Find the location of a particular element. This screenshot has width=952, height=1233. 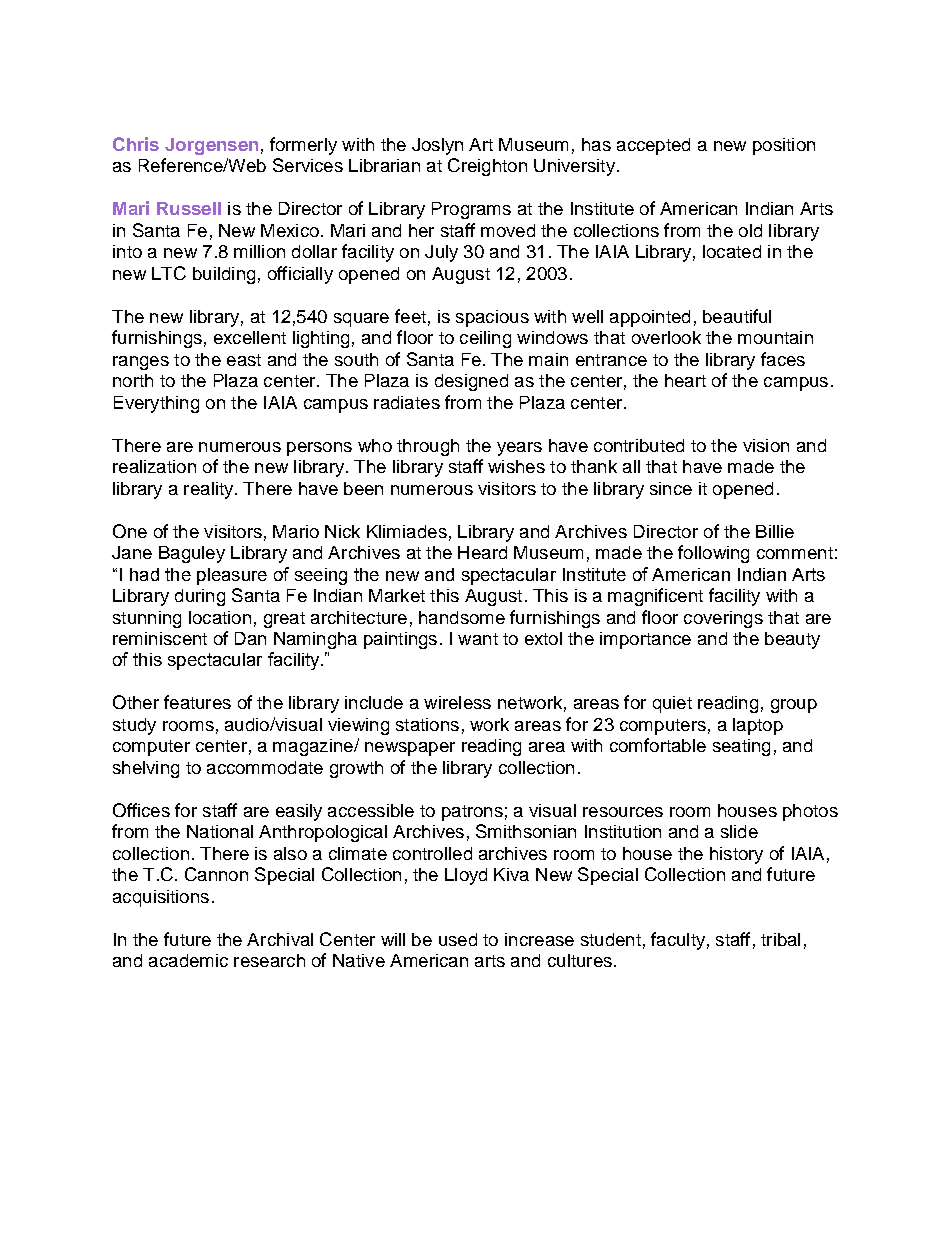

stations is located at coordinates (427, 724).
